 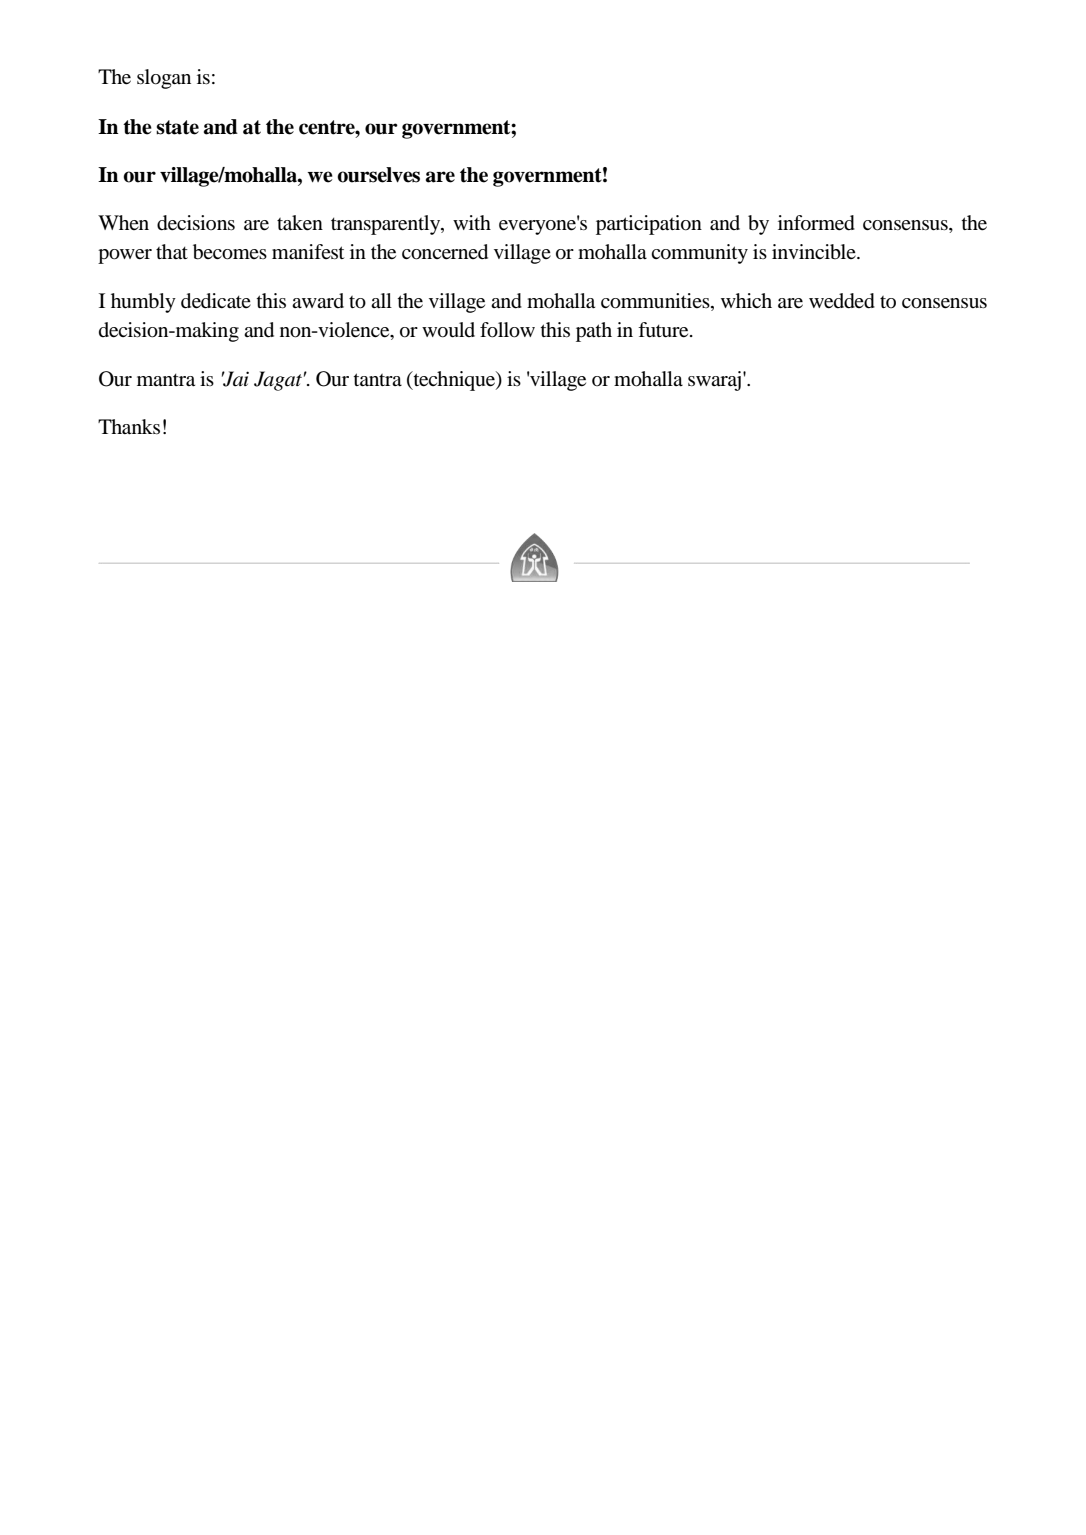 I want to click on community, so click(x=699, y=254).
